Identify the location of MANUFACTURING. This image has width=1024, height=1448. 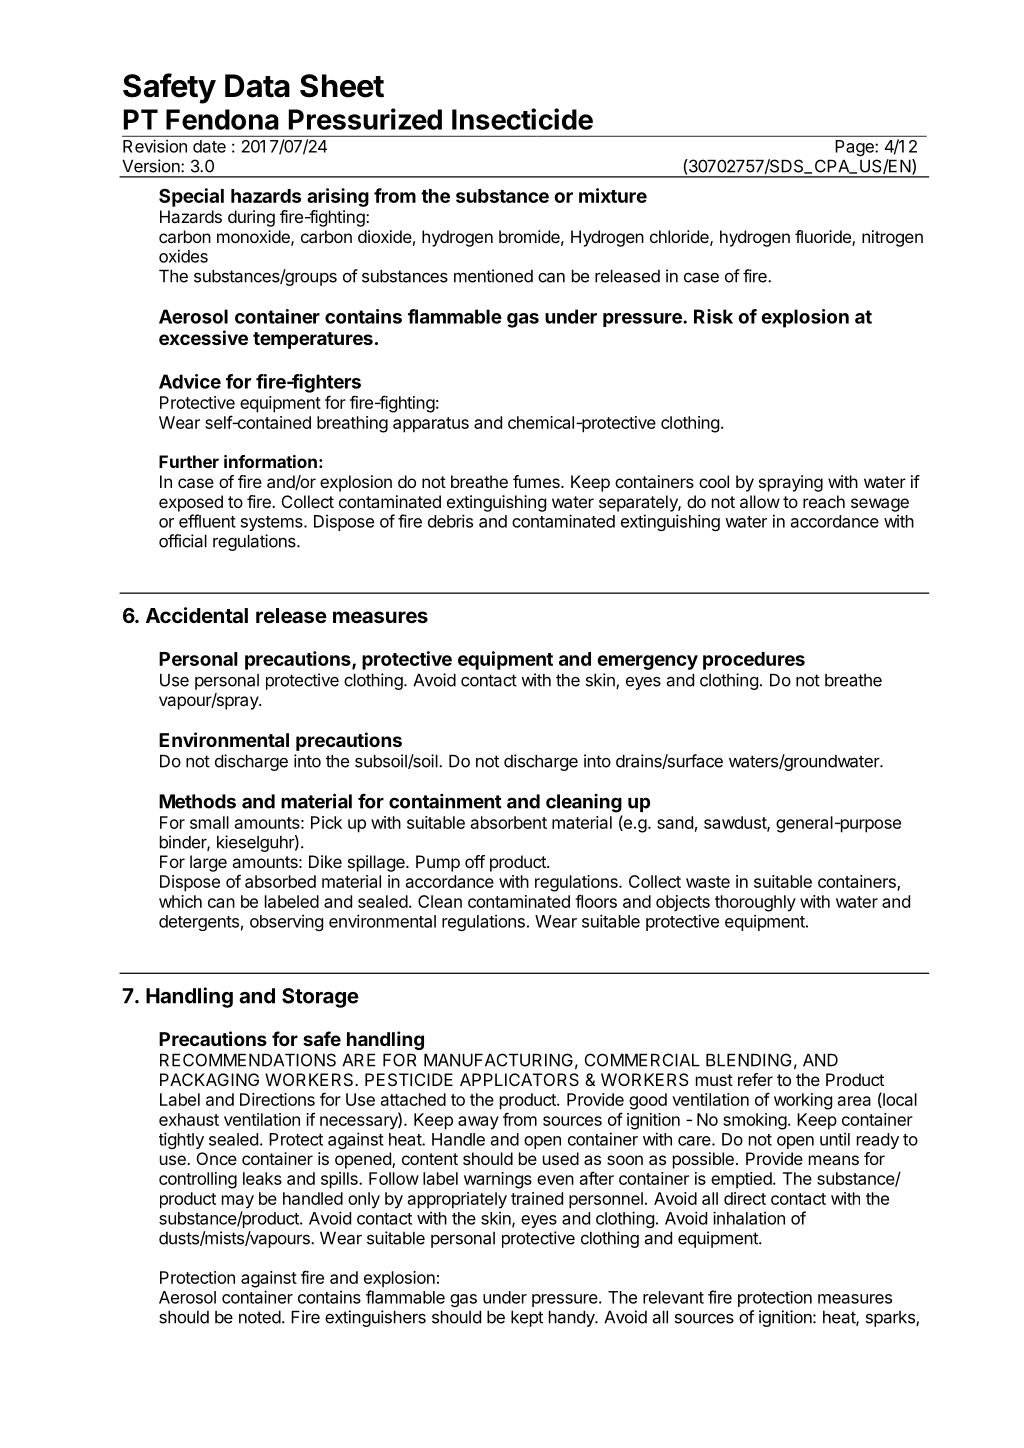
(498, 1060).
